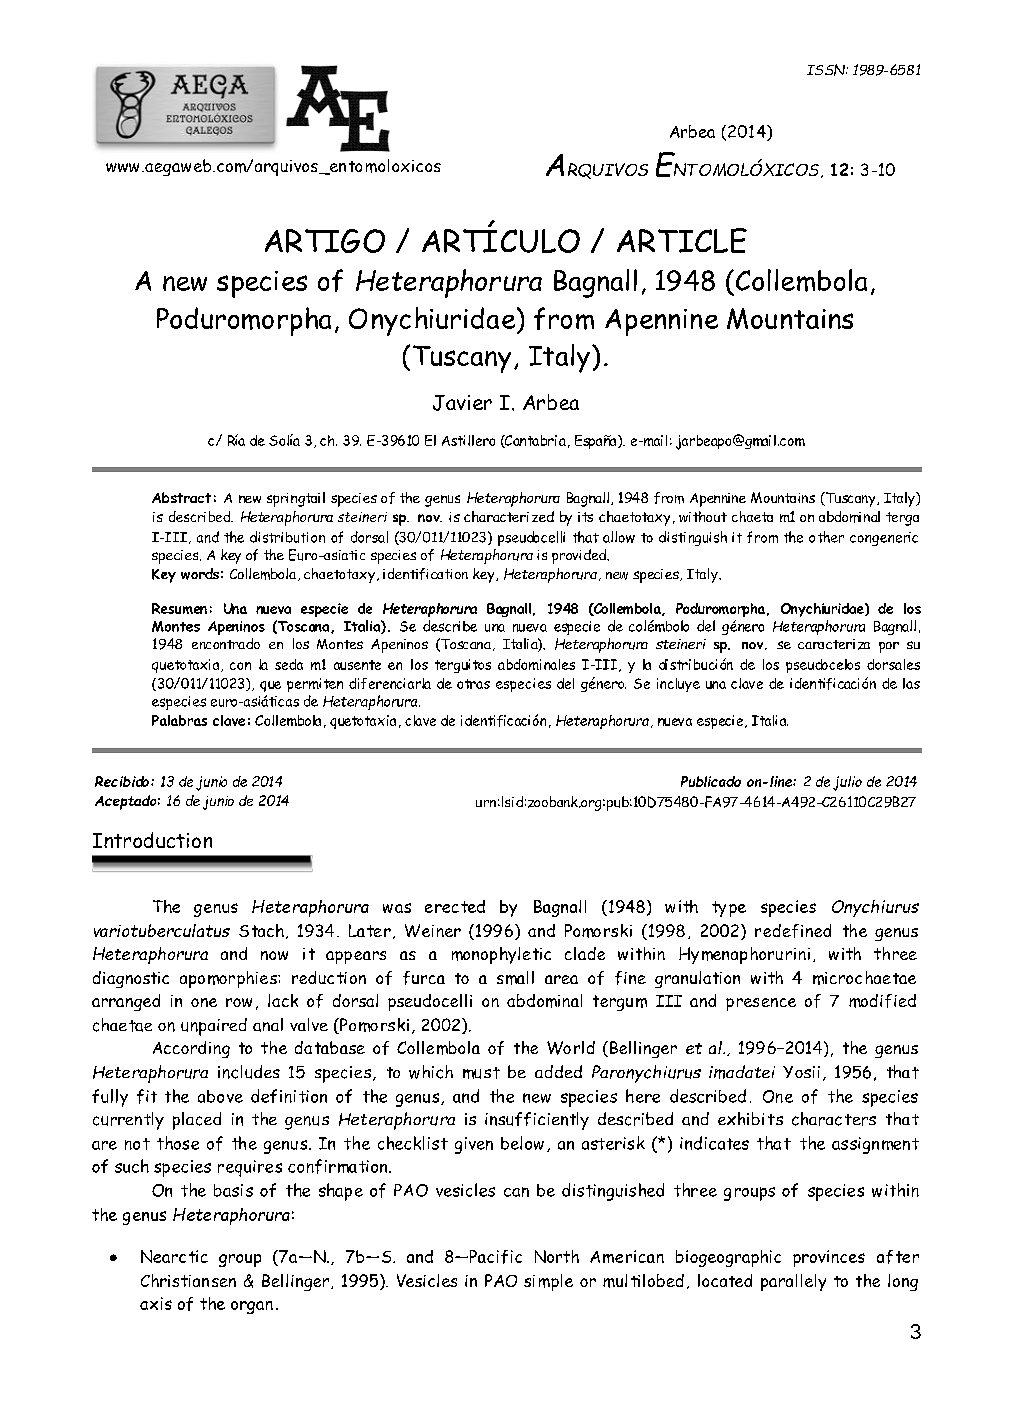  I want to click on ISSN, so click(827, 70).
